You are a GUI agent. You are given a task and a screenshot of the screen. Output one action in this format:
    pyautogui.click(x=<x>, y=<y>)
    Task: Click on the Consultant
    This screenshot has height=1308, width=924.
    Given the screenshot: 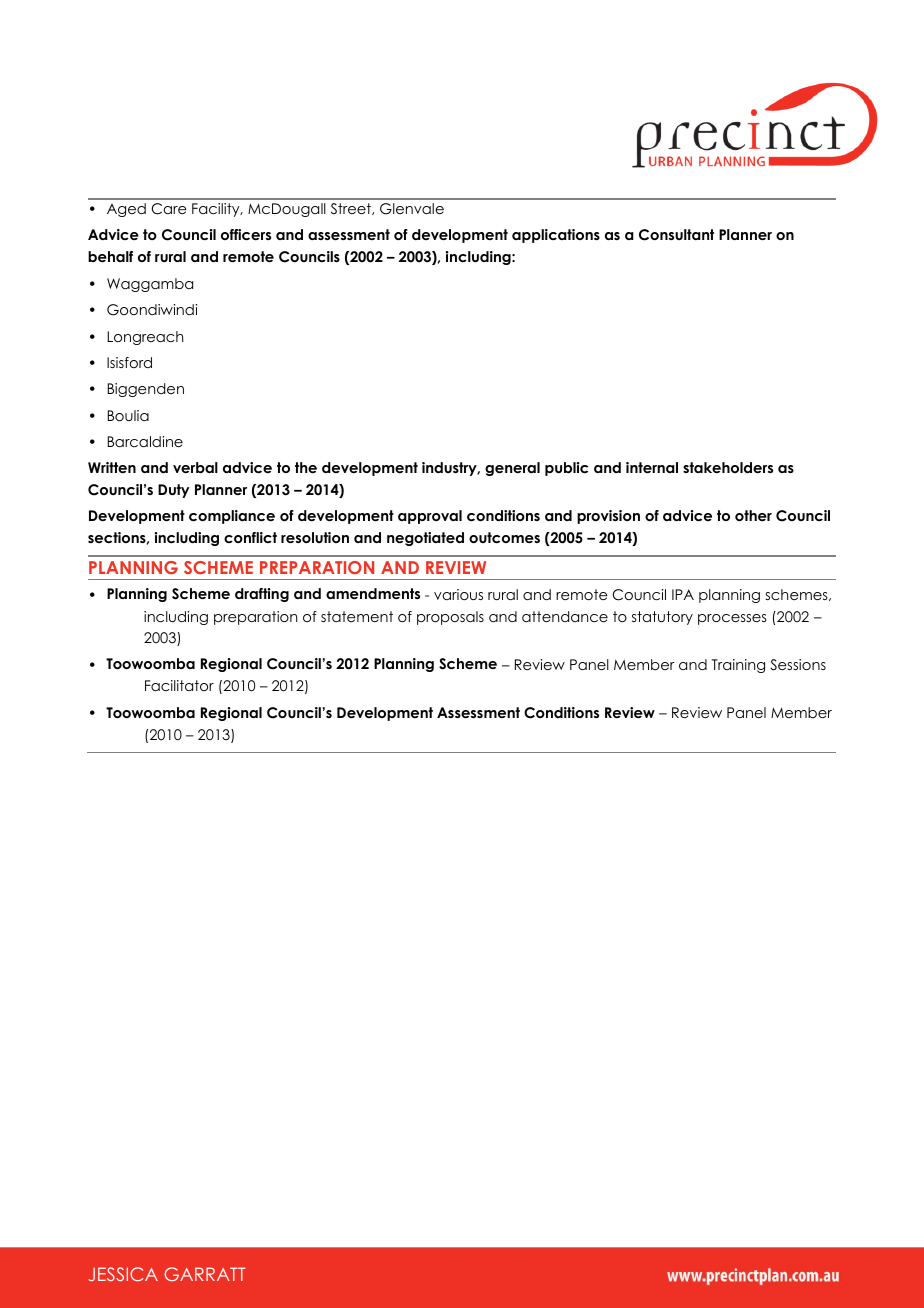 What is the action you would take?
    pyautogui.click(x=676, y=235)
